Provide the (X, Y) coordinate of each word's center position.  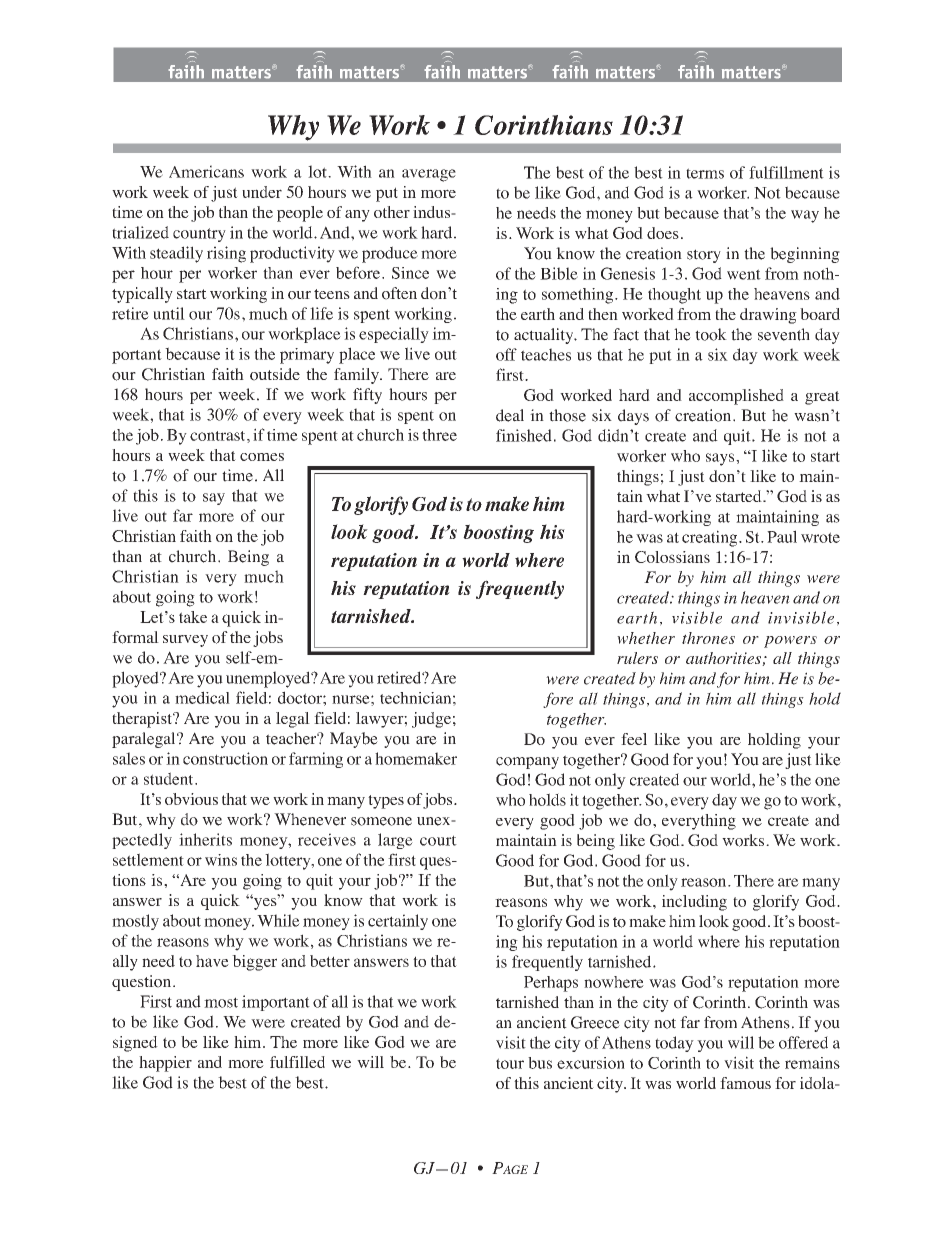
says (721, 459)
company (527, 763)
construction (225, 758)
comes (262, 457)
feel (634, 739)
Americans (206, 171)
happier (165, 1064)
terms (705, 173)
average (429, 175)
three (439, 435)
